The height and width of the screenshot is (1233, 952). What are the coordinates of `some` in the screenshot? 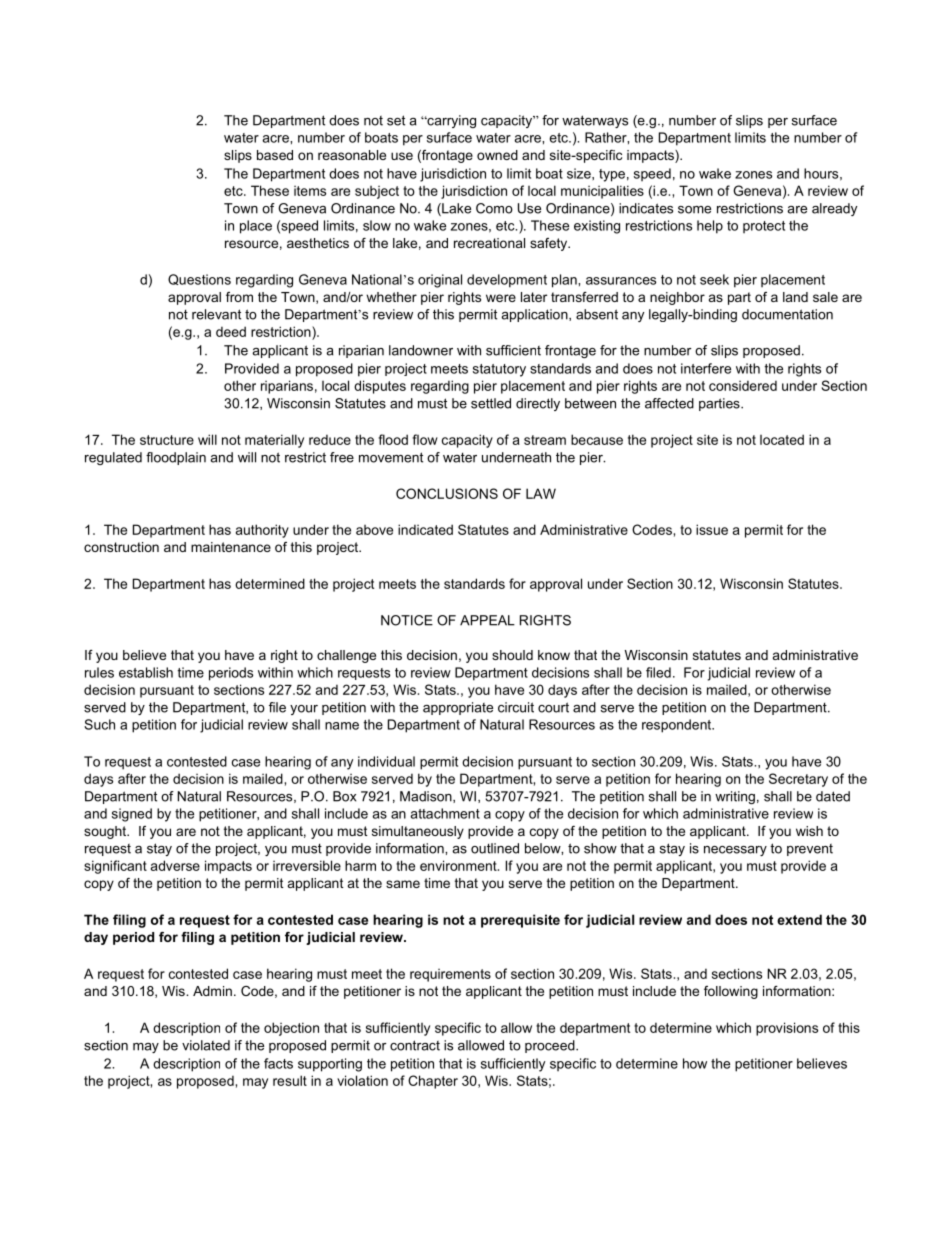 It's located at (694, 210).
